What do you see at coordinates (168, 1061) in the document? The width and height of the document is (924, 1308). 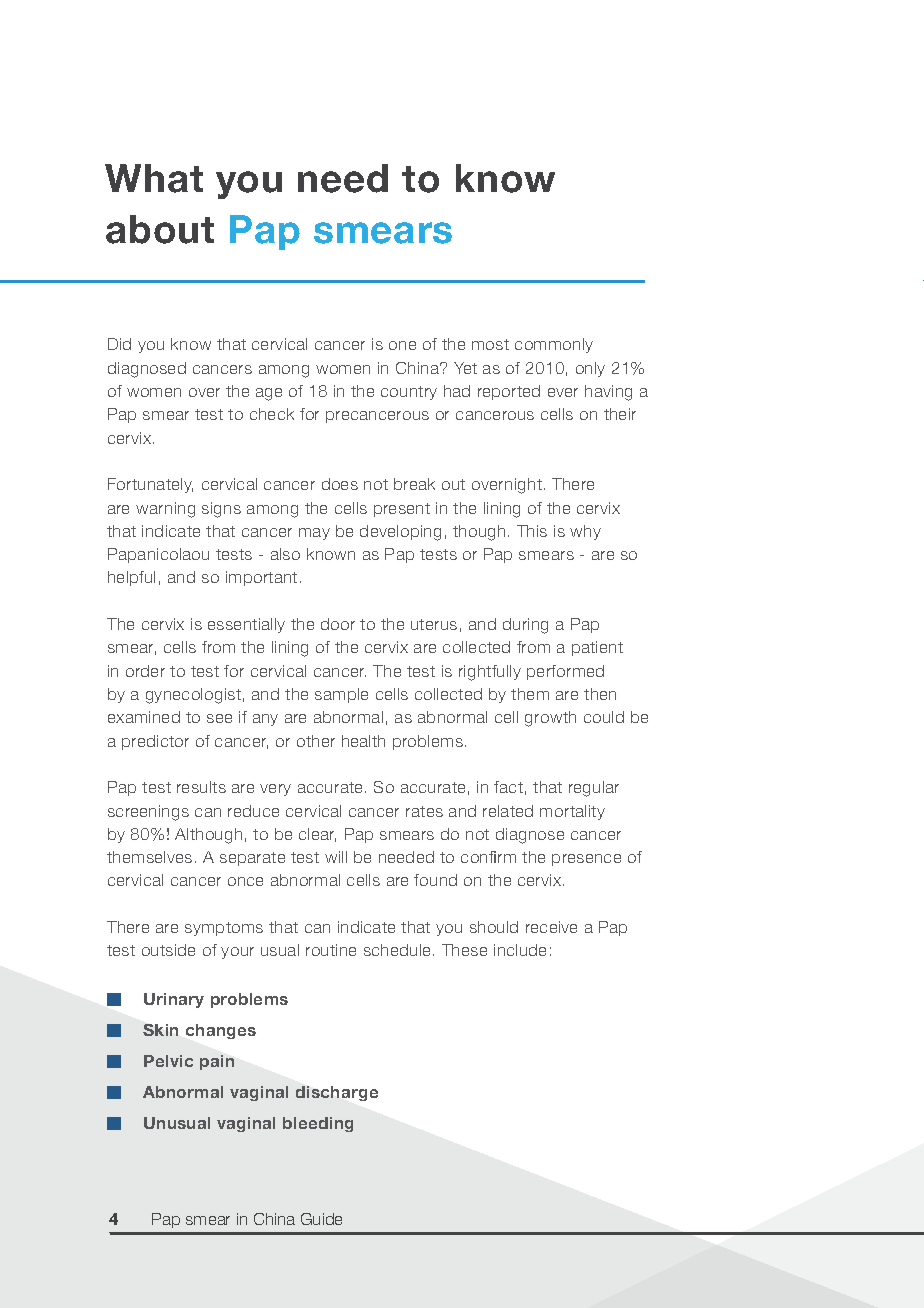 I see `Pelvic` at bounding box center [168, 1061].
